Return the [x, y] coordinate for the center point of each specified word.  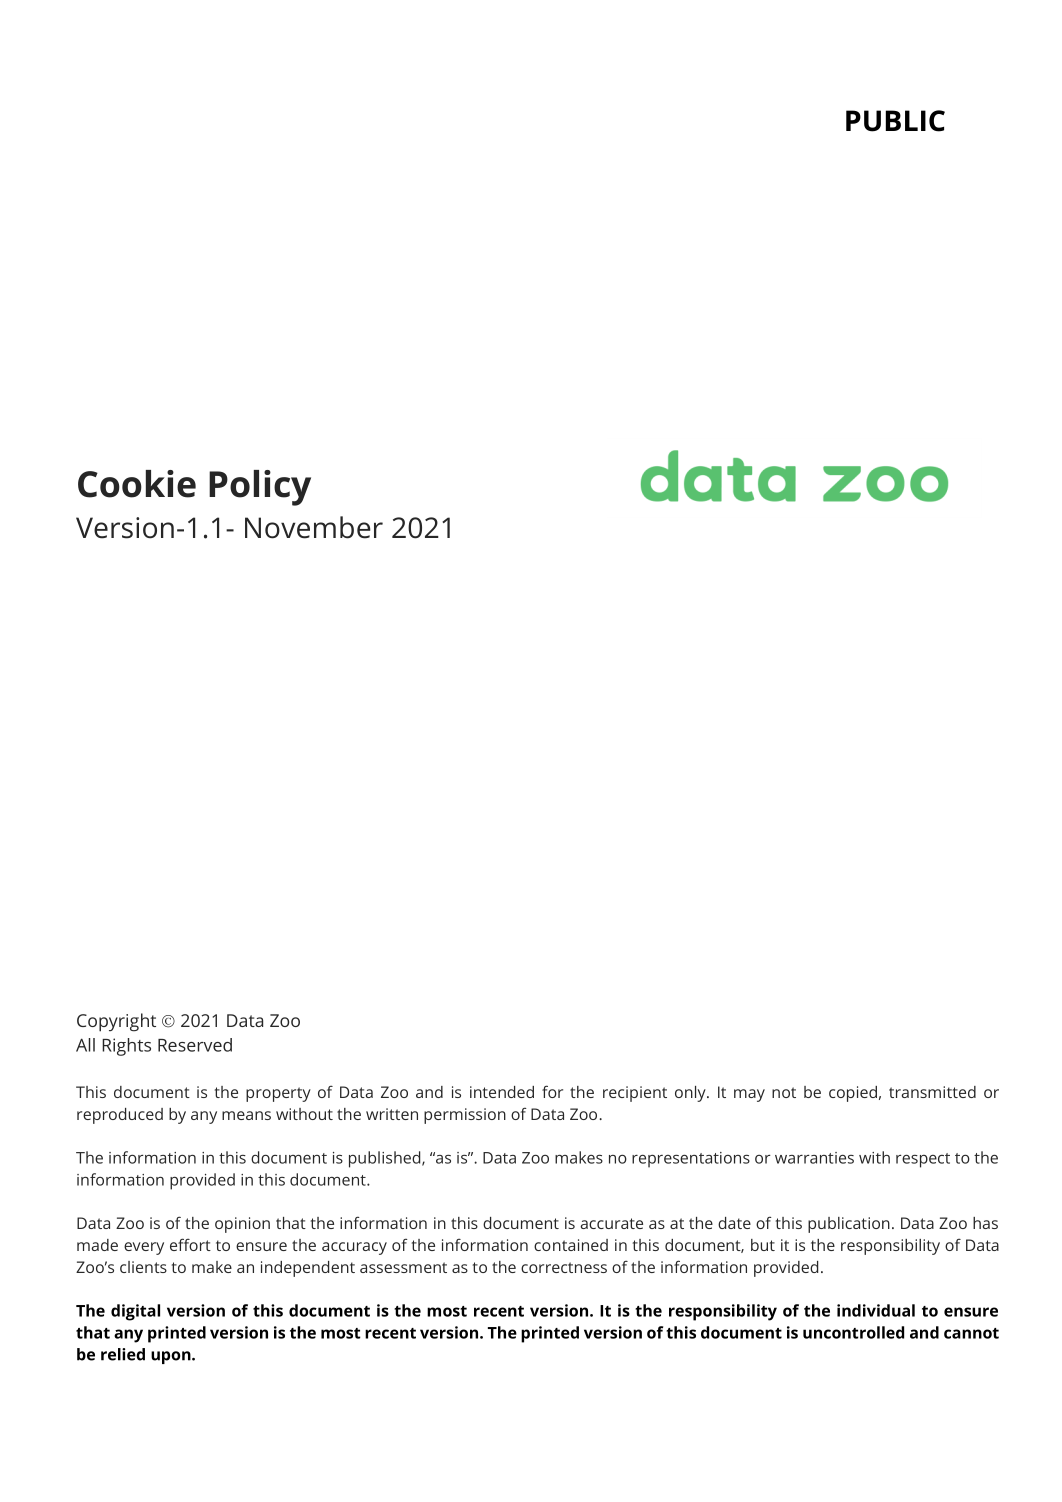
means [246, 1115]
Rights [126, 1047]
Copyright [116, 1022]
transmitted [932, 1092]
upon [172, 1357]
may [749, 1095]
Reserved [195, 1045]
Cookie [137, 484]
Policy [260, 488]
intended [502, 1092]
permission [465, 1116]
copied [853, 1094]
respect [923, 1160]
